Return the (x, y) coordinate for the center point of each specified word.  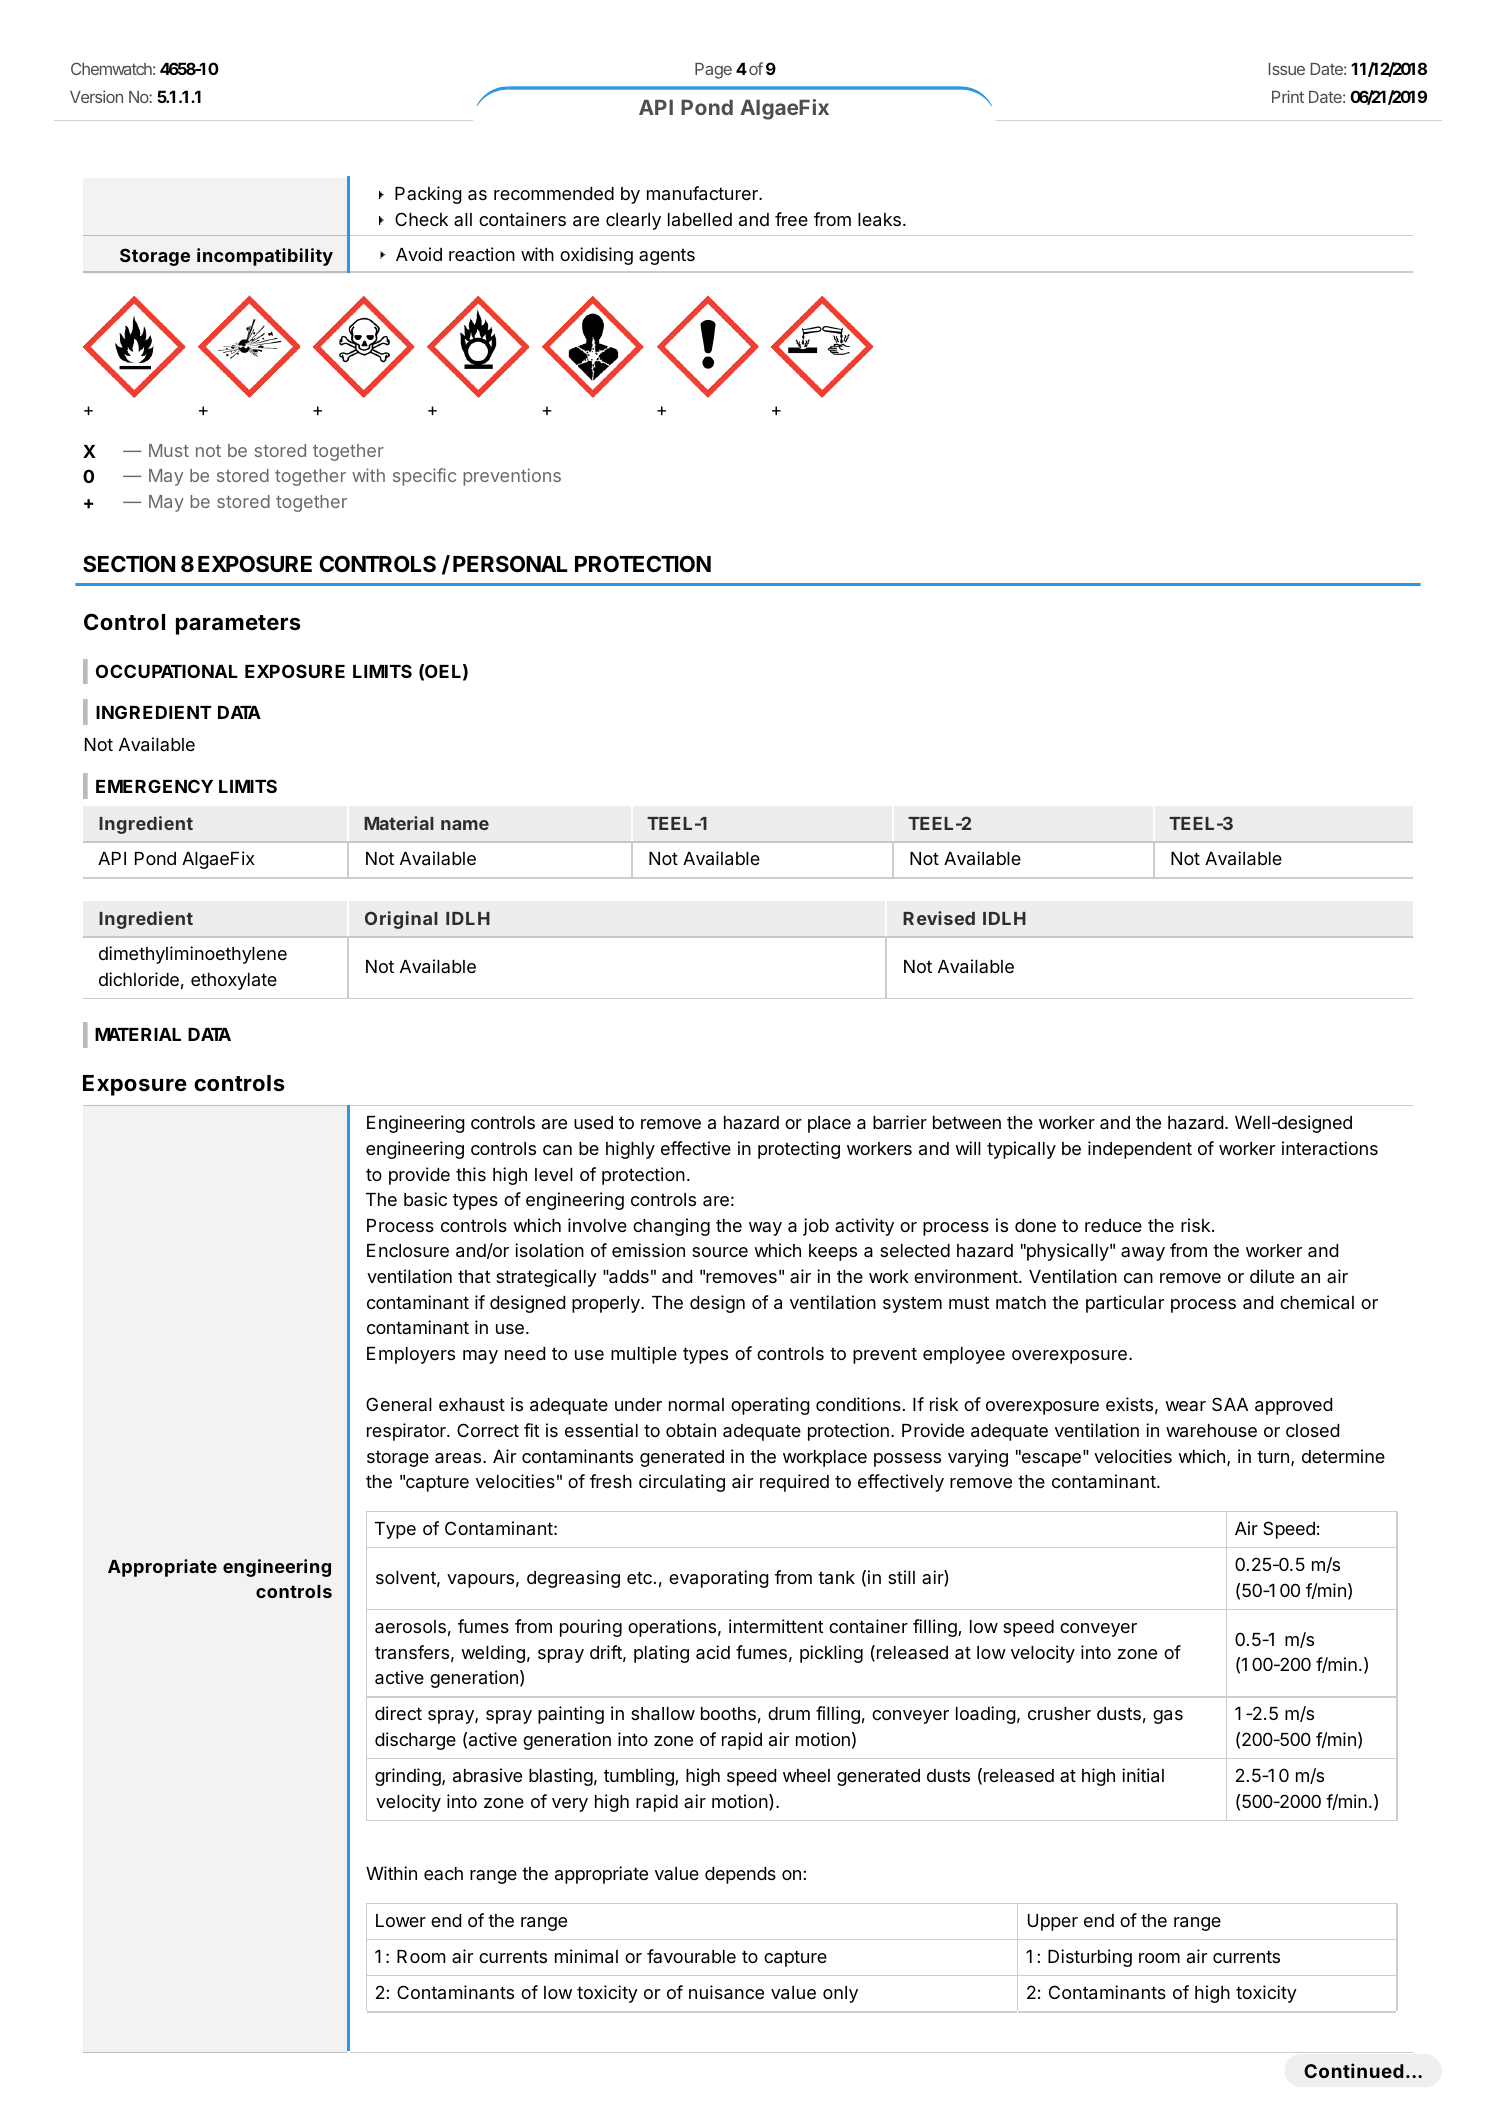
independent (1140, 1150)
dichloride (139, 979)
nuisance (726, 1992)
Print (1288, 96)
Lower (401, 1920)
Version (96, 96)
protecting (799, 1150)
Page (713, 71)
